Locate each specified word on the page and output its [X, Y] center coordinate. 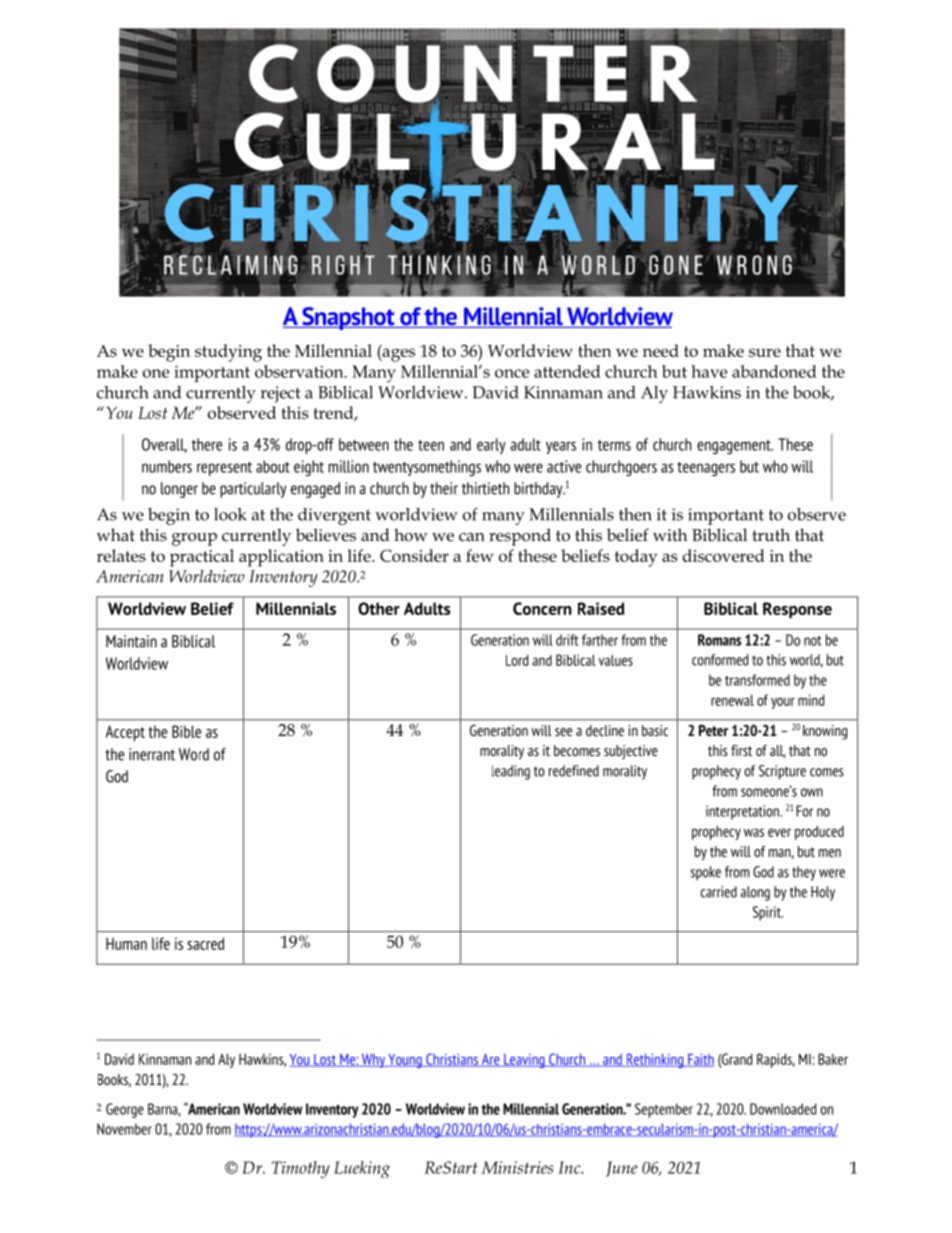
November [124, 1129]
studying [228, 353]
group [194, 539]
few [480, 555]
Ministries [517, 1167]
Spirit [768, 913]
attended [567, 371]
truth [771, 535]
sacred [205, 943]
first [741, 750]
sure [765, 352]
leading [511, 772]
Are [490, 1060]
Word [194, 754]
